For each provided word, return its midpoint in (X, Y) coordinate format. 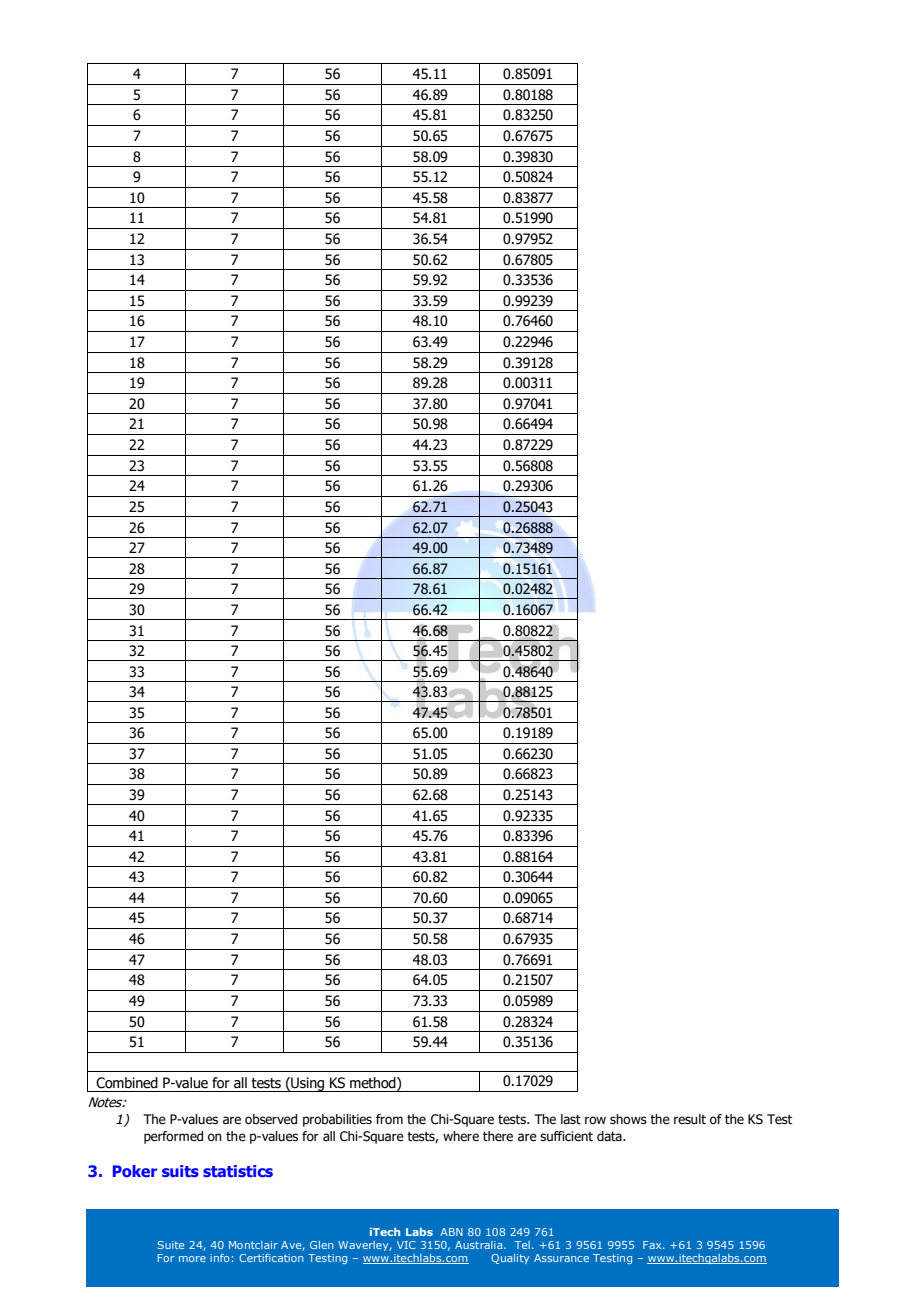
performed (173, 1137)
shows (628, 1119)
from (389, 1119)
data (610, 1136)
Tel (522, 1245)
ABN (451, 1232)
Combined (127, 1083)
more (192, 1259)
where (461, 1136)
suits (180, 1171)
